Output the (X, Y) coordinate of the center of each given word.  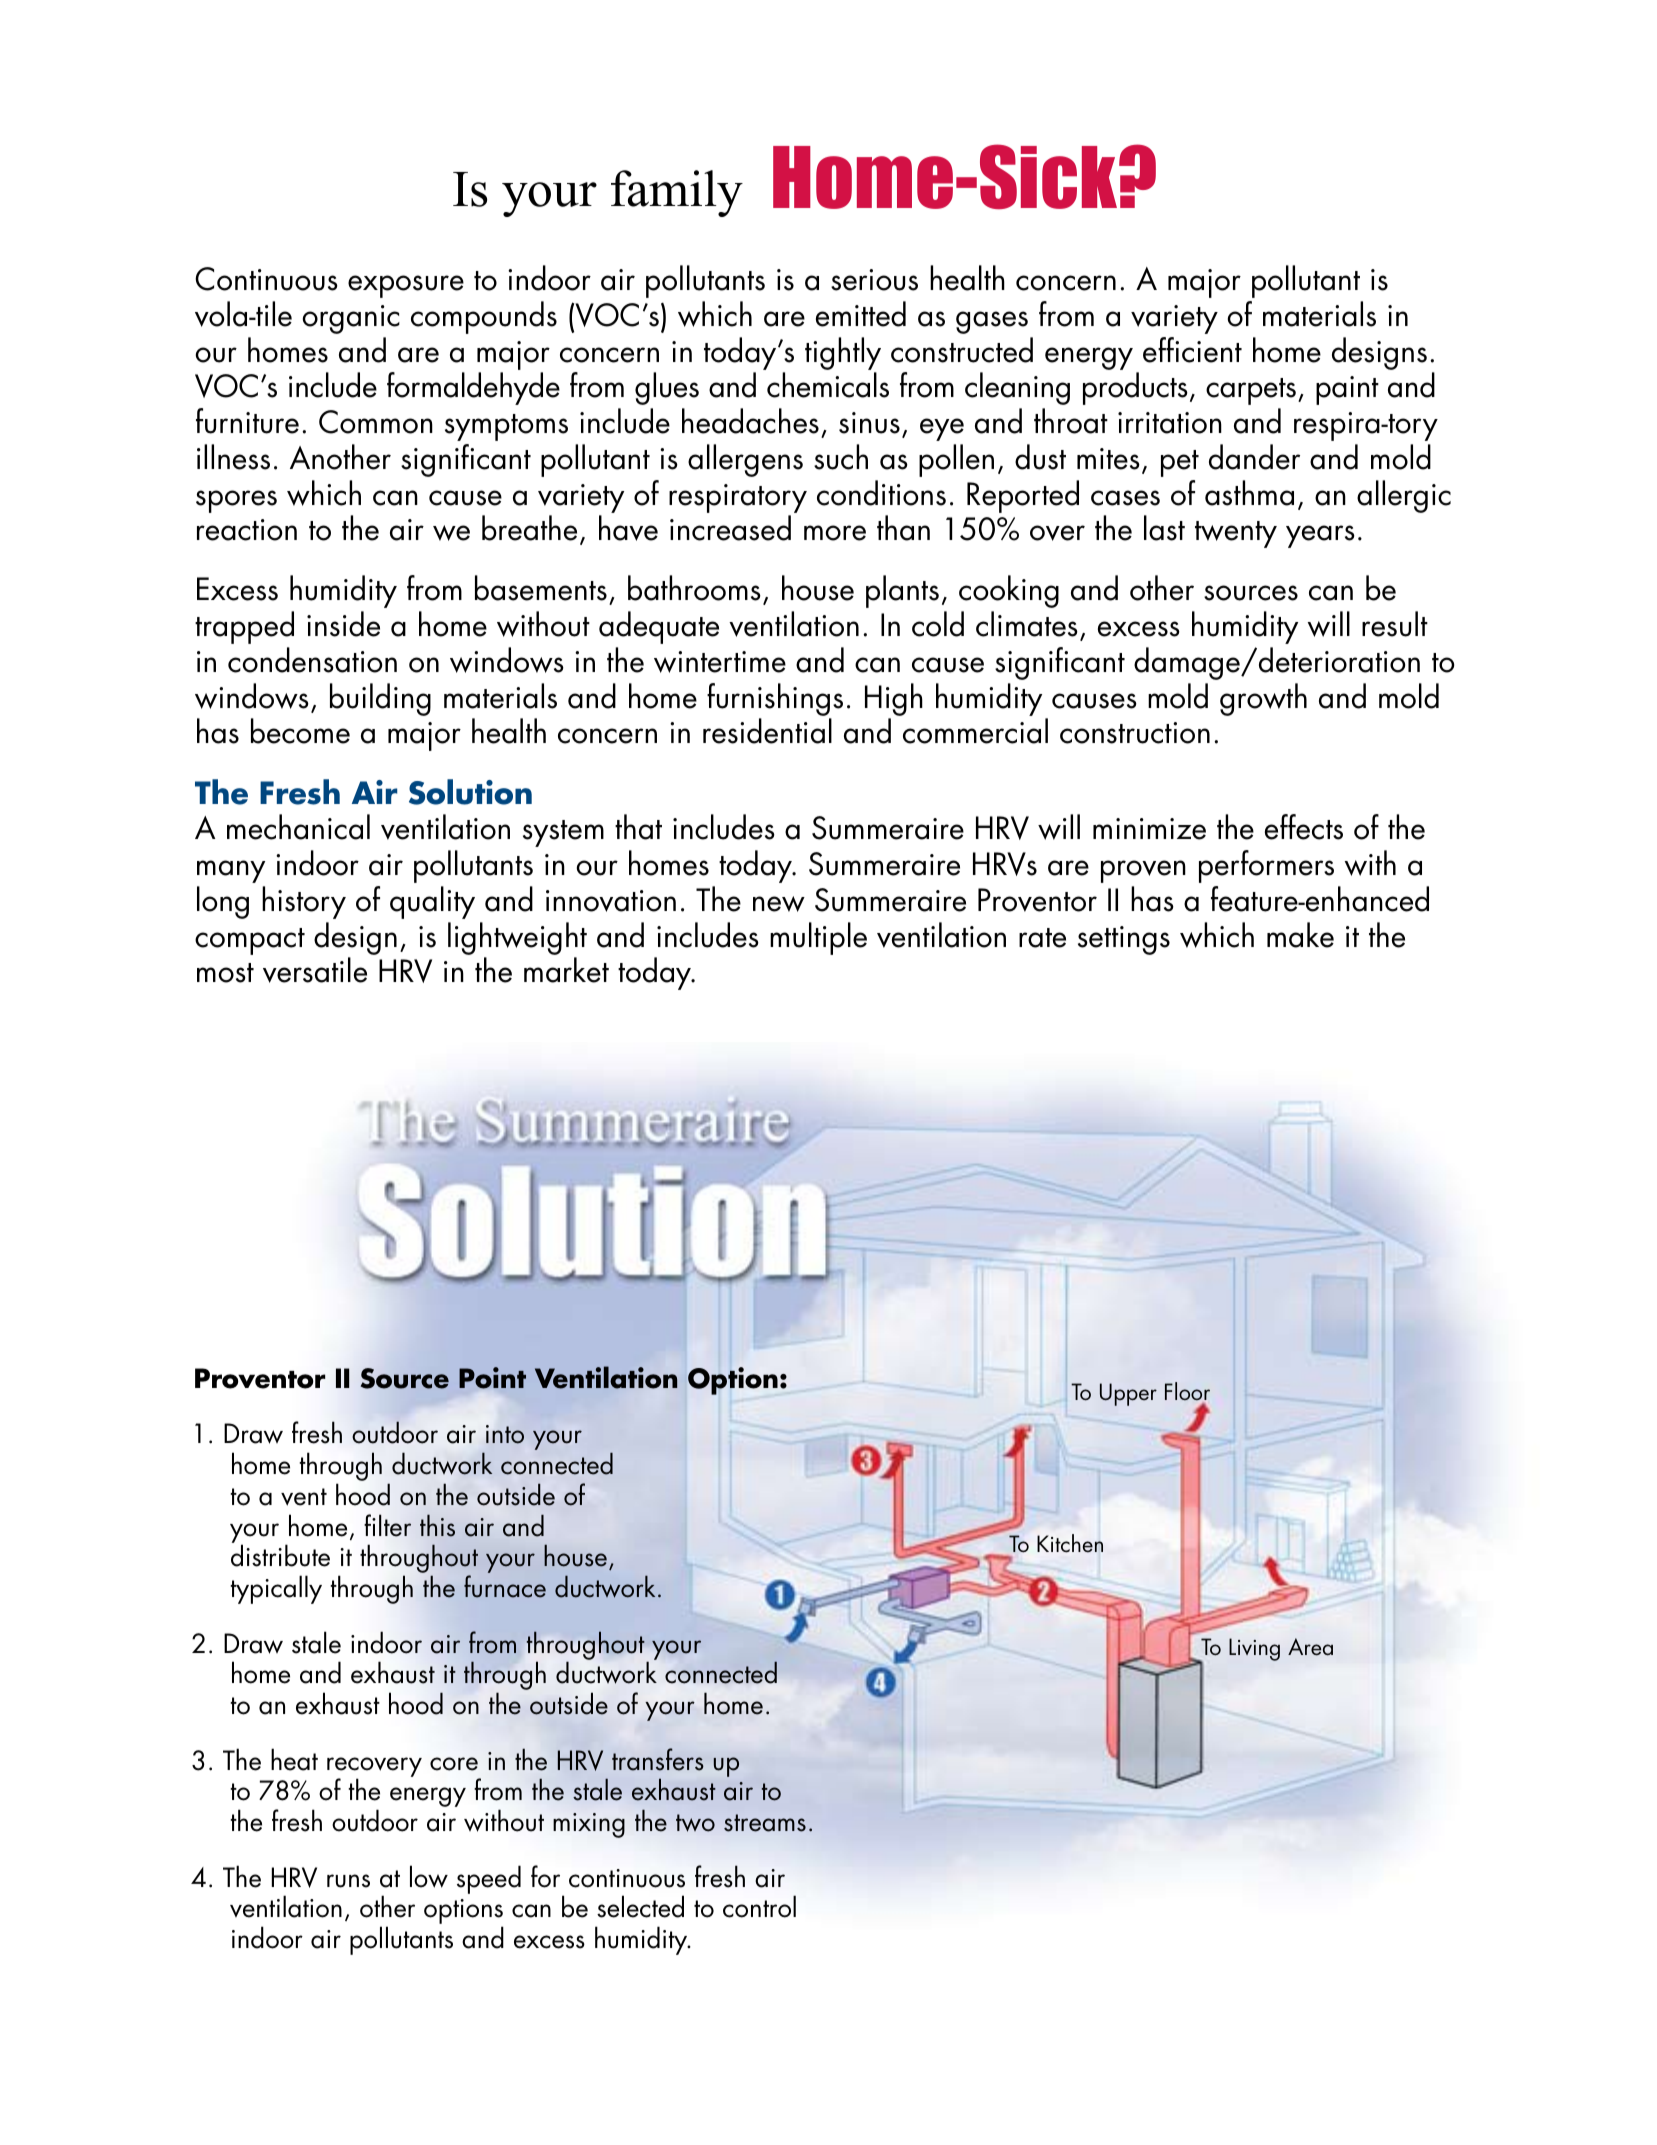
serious (874, 280)
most (225, 973)
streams (765, 1823)
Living (1254, 1649)
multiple (818, 938)
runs (348, 1881)
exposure (406, 286)
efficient (1192, 350)
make (1300, 935)
